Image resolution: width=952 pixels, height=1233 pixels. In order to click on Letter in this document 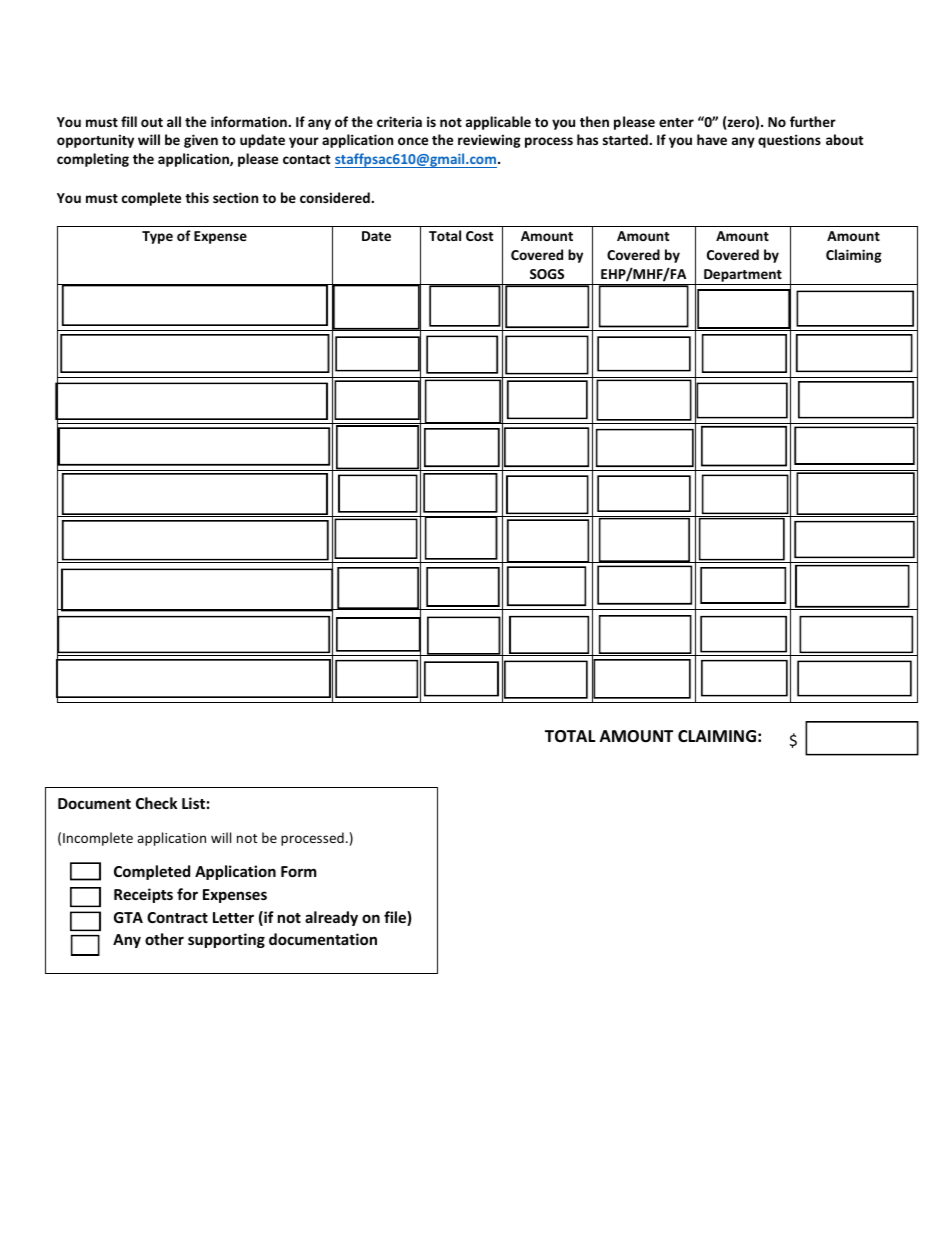, I will do `click(233, 917)`.
